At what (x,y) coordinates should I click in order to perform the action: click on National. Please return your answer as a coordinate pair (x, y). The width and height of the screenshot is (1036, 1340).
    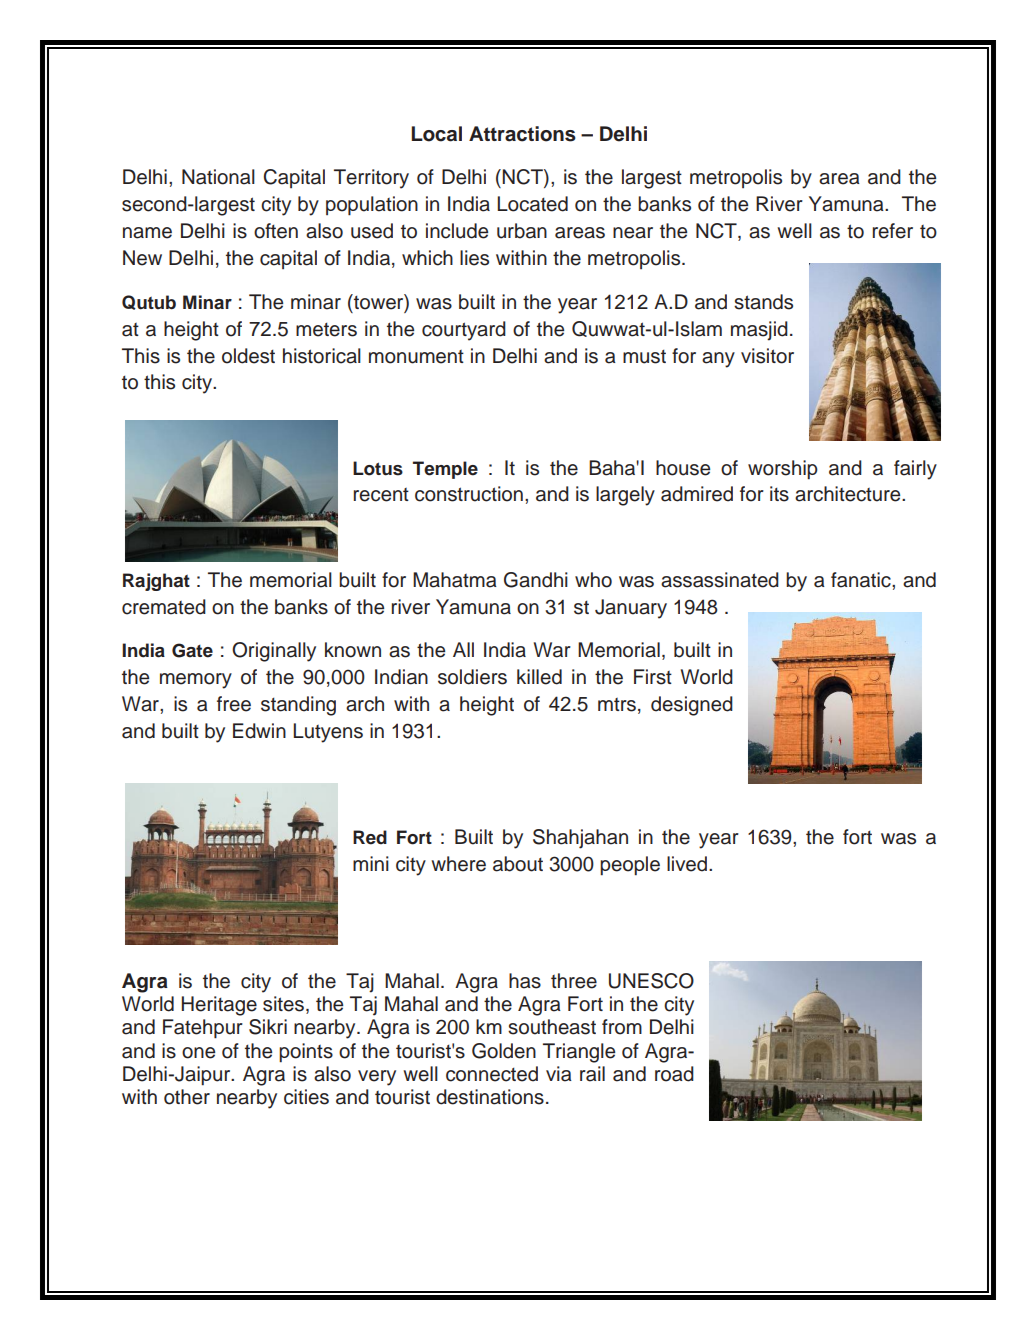
    Looking at the image, I should click on (218, 177).
